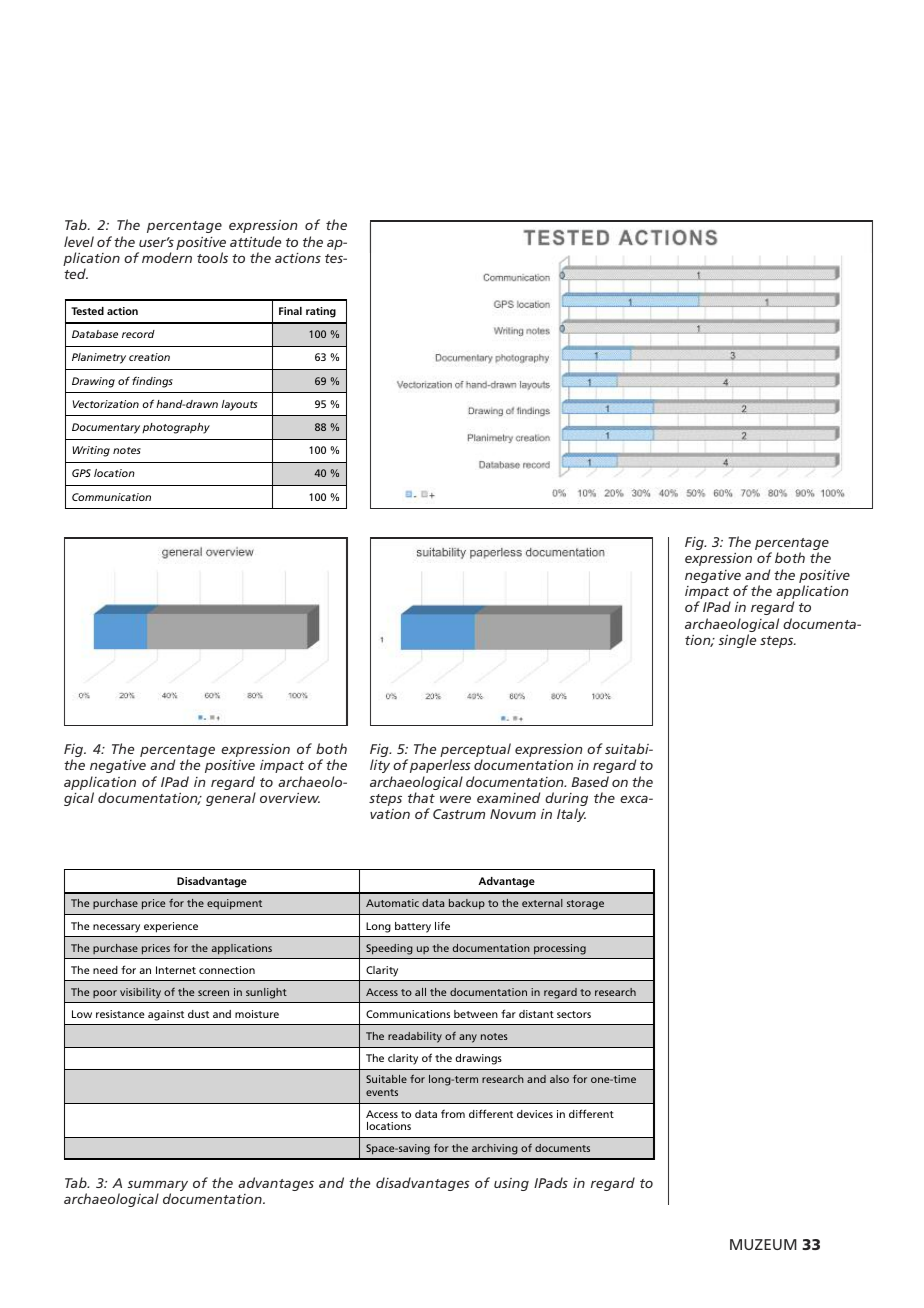 The height and width of the page is (1308, 924). Describe the element at coordinates (167, 257) in the page. I see `modern` at that location.
